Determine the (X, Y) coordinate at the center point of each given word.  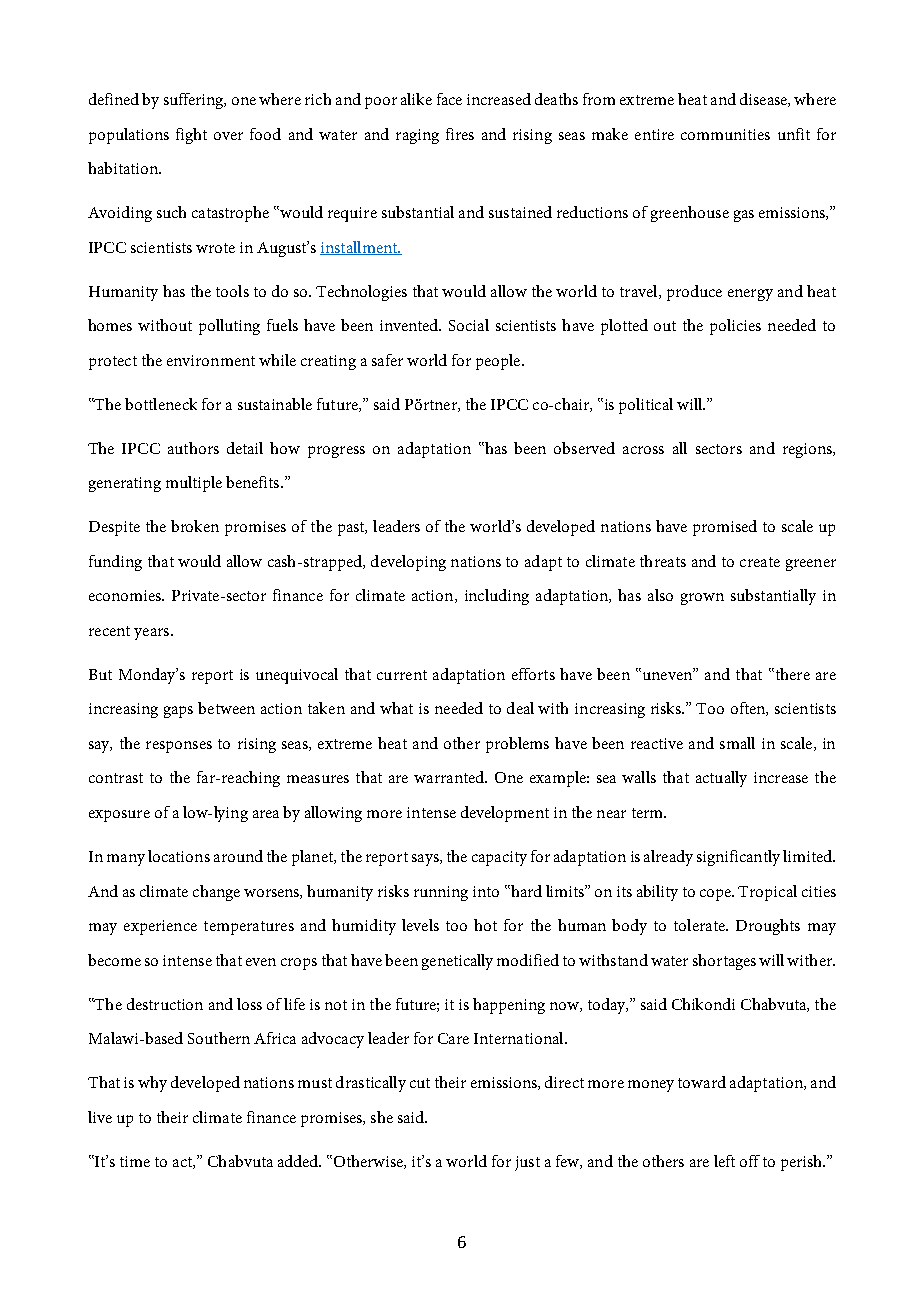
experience (160, 927)
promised (725, 528)
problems (517, 745)
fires (460, 134)
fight (191, 136)
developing (408, 563)
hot (485, 925)
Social (469, 325)
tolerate (700, 925)
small (737, 743)
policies (735, 327)
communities (725, 134)
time (135, 1161)
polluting (229, 327)
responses (179, 747)
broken (195, 526)
